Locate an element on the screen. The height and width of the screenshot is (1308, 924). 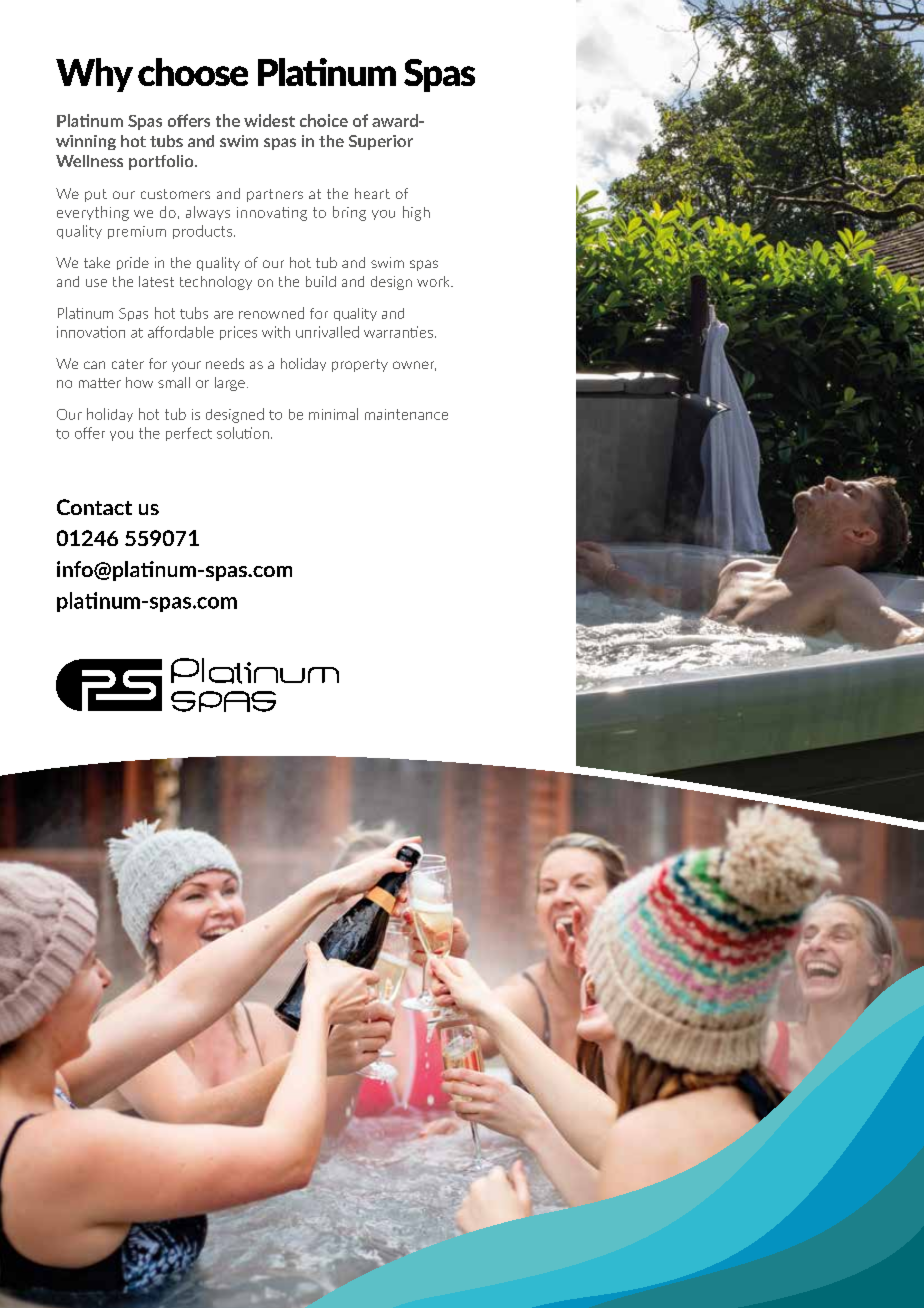
Contact is located at coordinates (94, 507).
